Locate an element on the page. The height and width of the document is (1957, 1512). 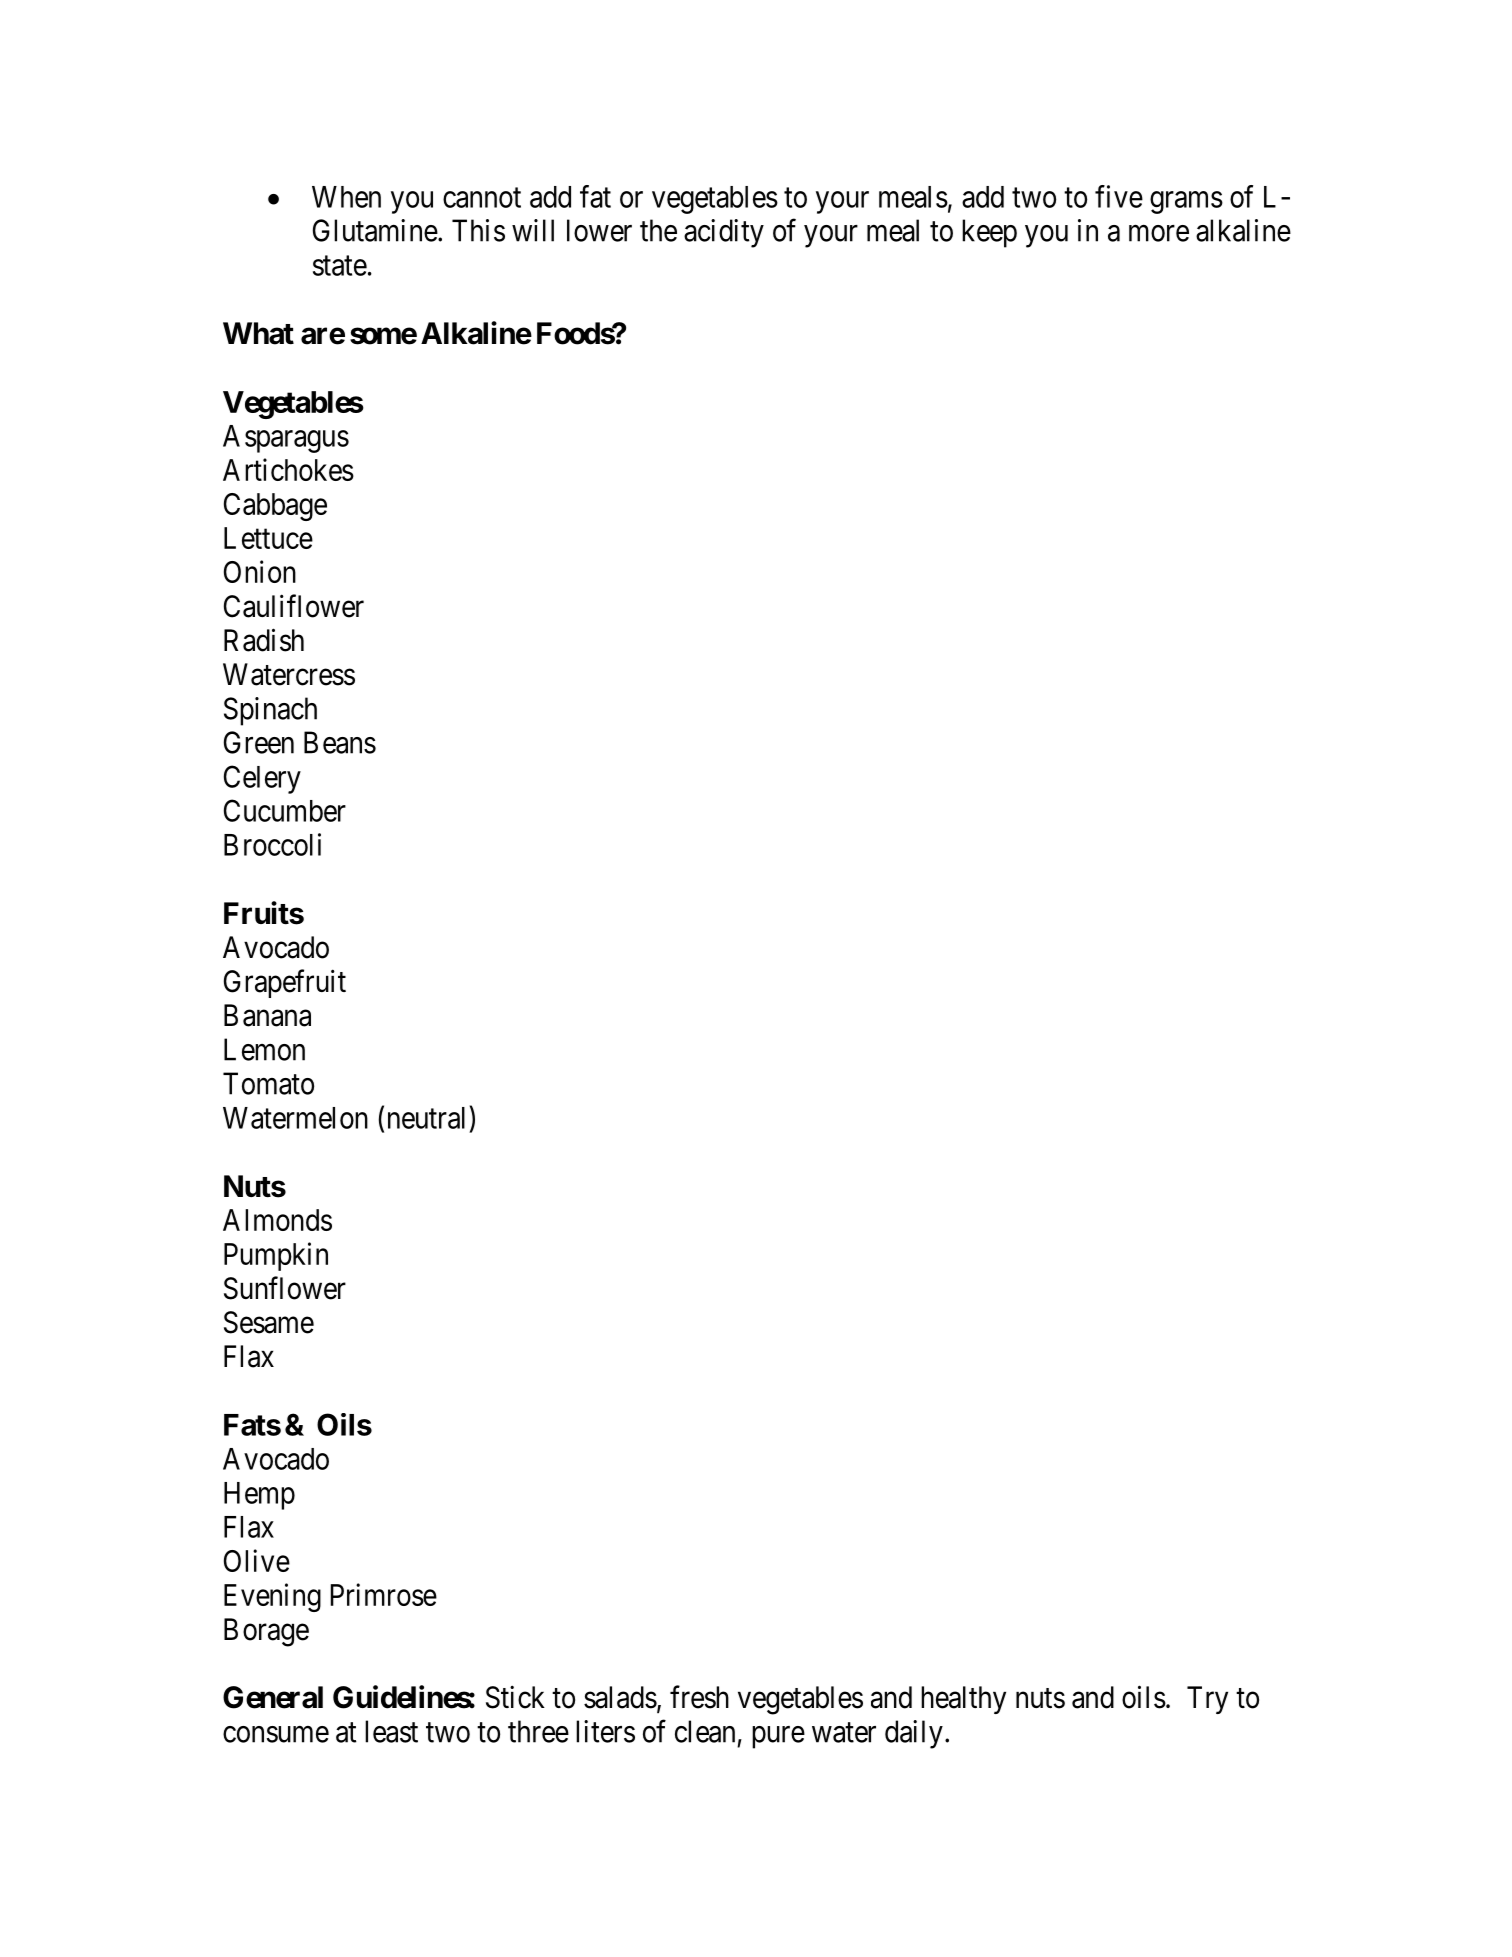
Banana is located at coordinates (267, 1015).
